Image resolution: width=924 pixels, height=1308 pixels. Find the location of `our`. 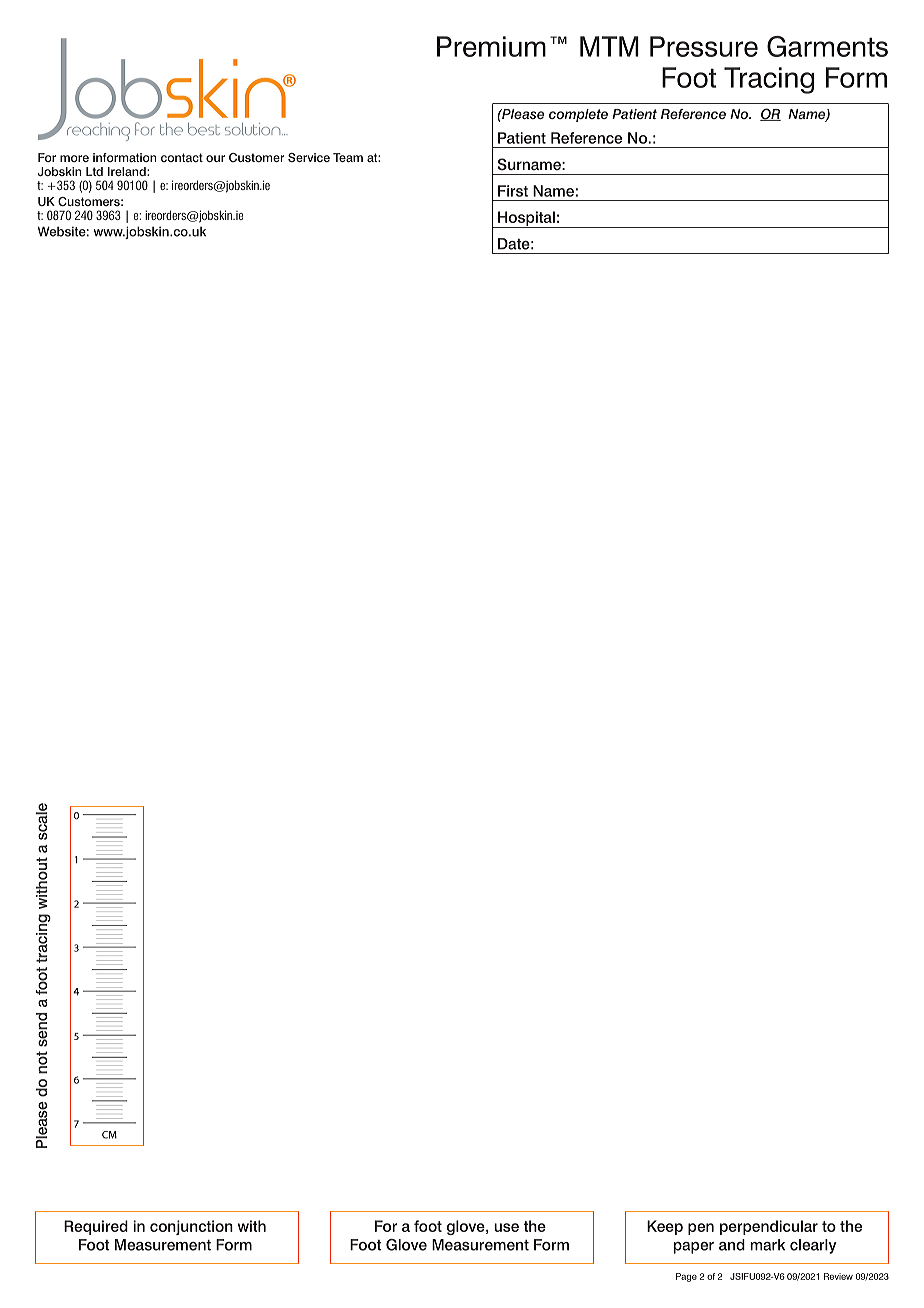

our is located at coordinates (215, 158).
